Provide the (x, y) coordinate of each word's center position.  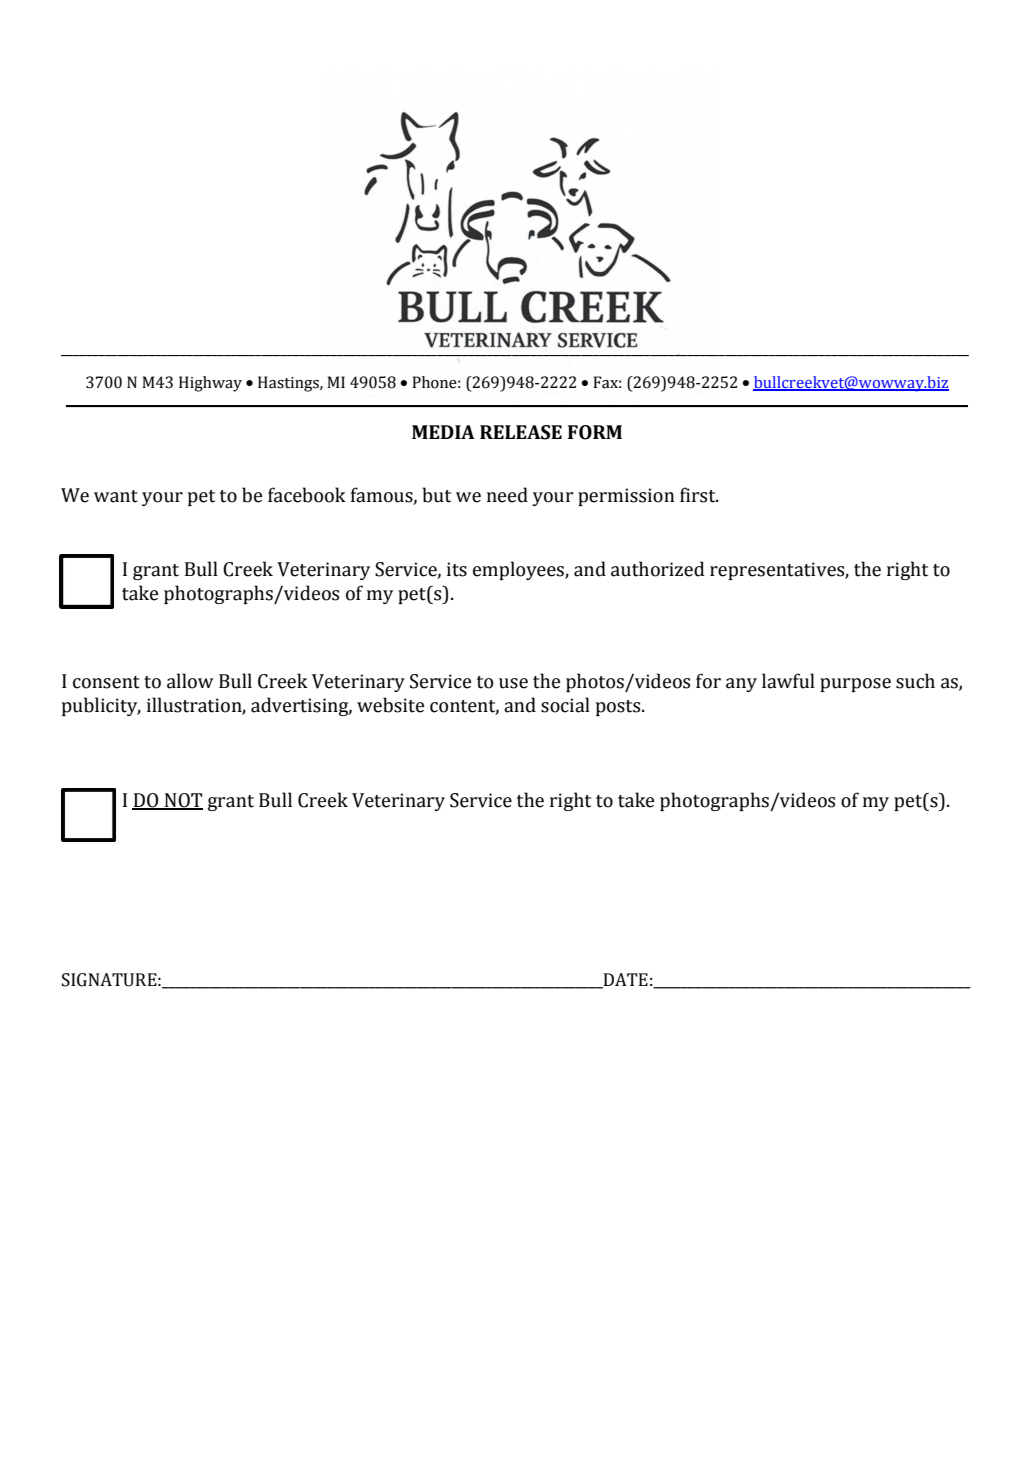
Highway (210, 384)
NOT (182, 801)
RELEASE (521, 432)
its (457, 569)
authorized (657, 569)
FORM (595, 432)
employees (519, 570)
